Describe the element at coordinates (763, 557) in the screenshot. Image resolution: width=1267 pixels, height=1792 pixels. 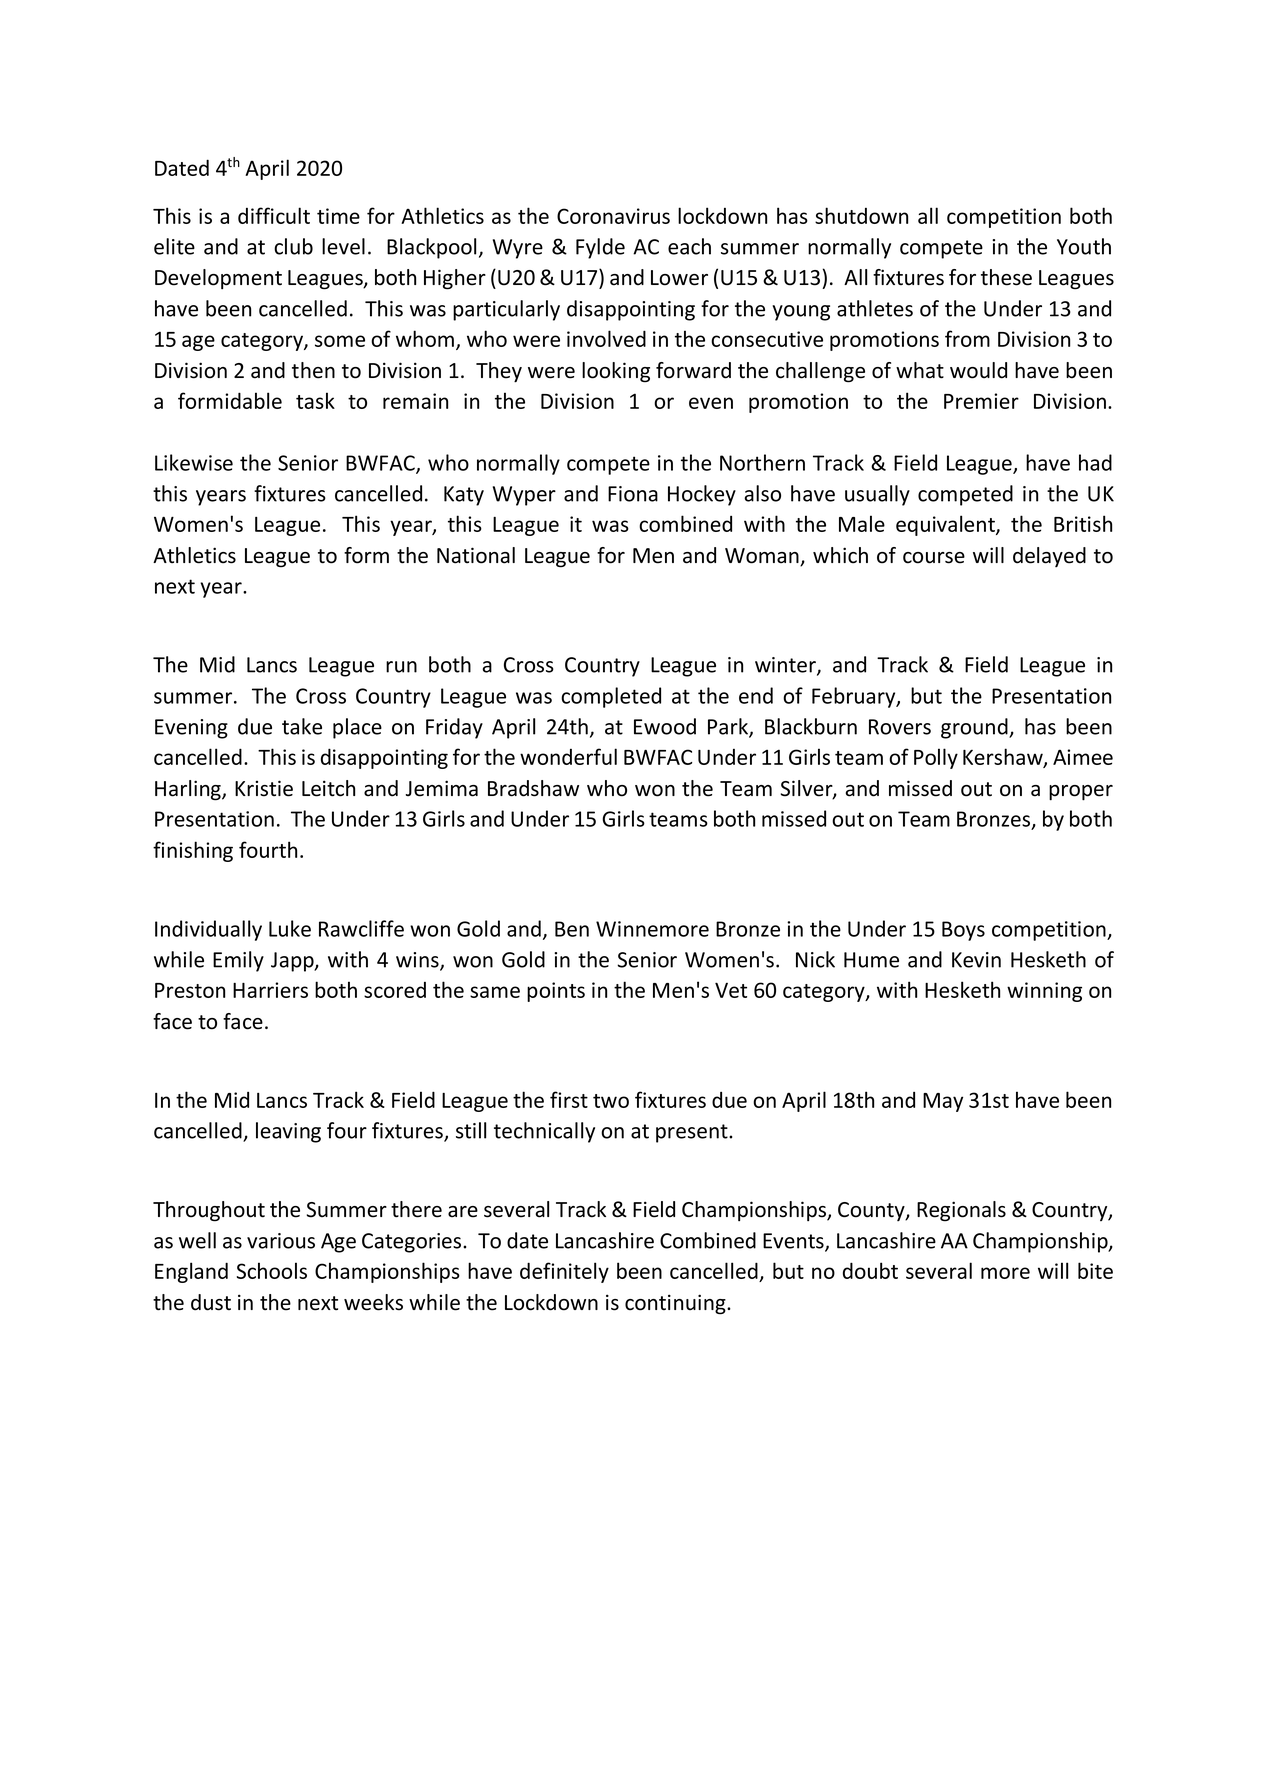
I see `Woman` at that location.
